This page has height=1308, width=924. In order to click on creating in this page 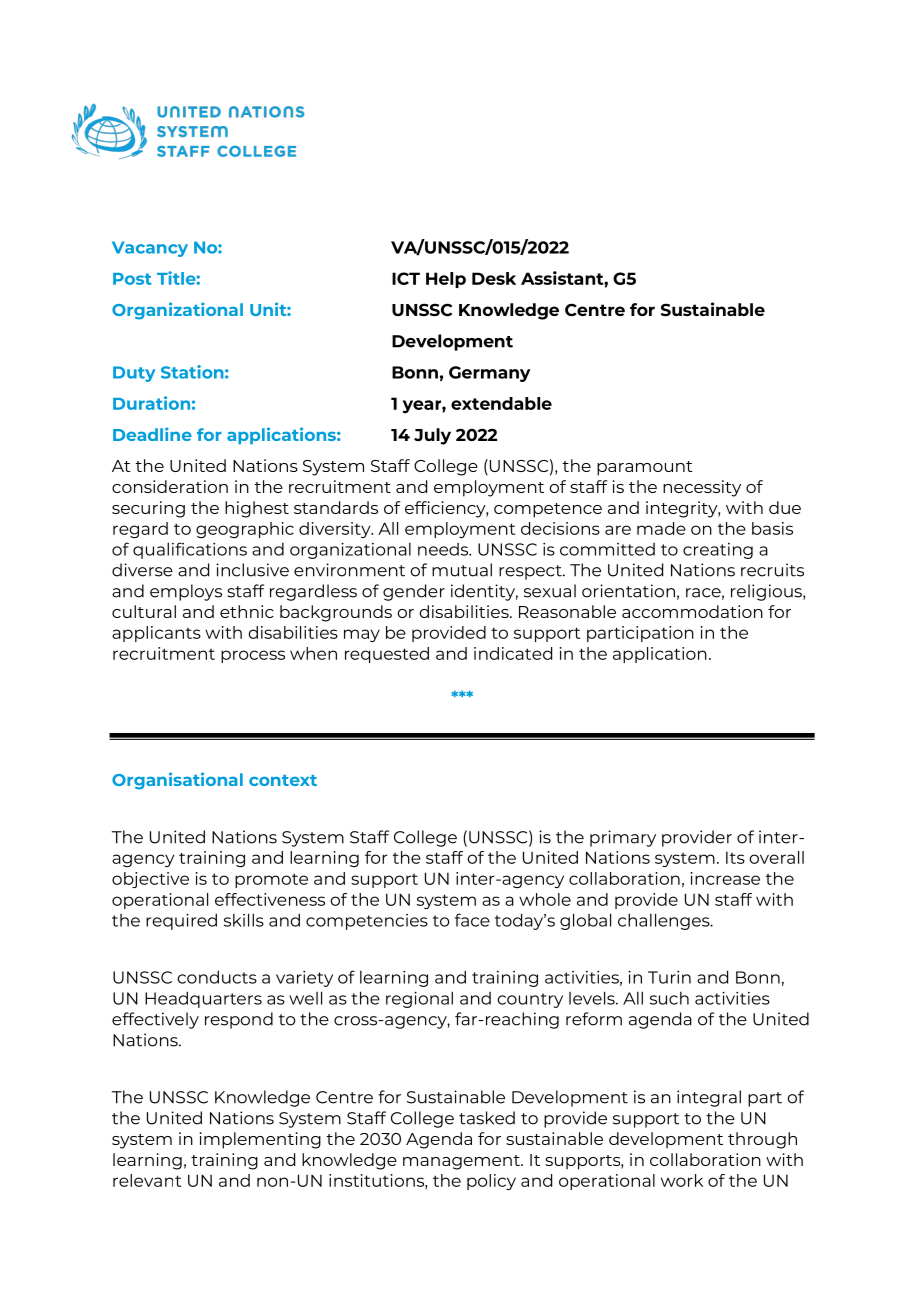, I will do `click(718, 551)`.
